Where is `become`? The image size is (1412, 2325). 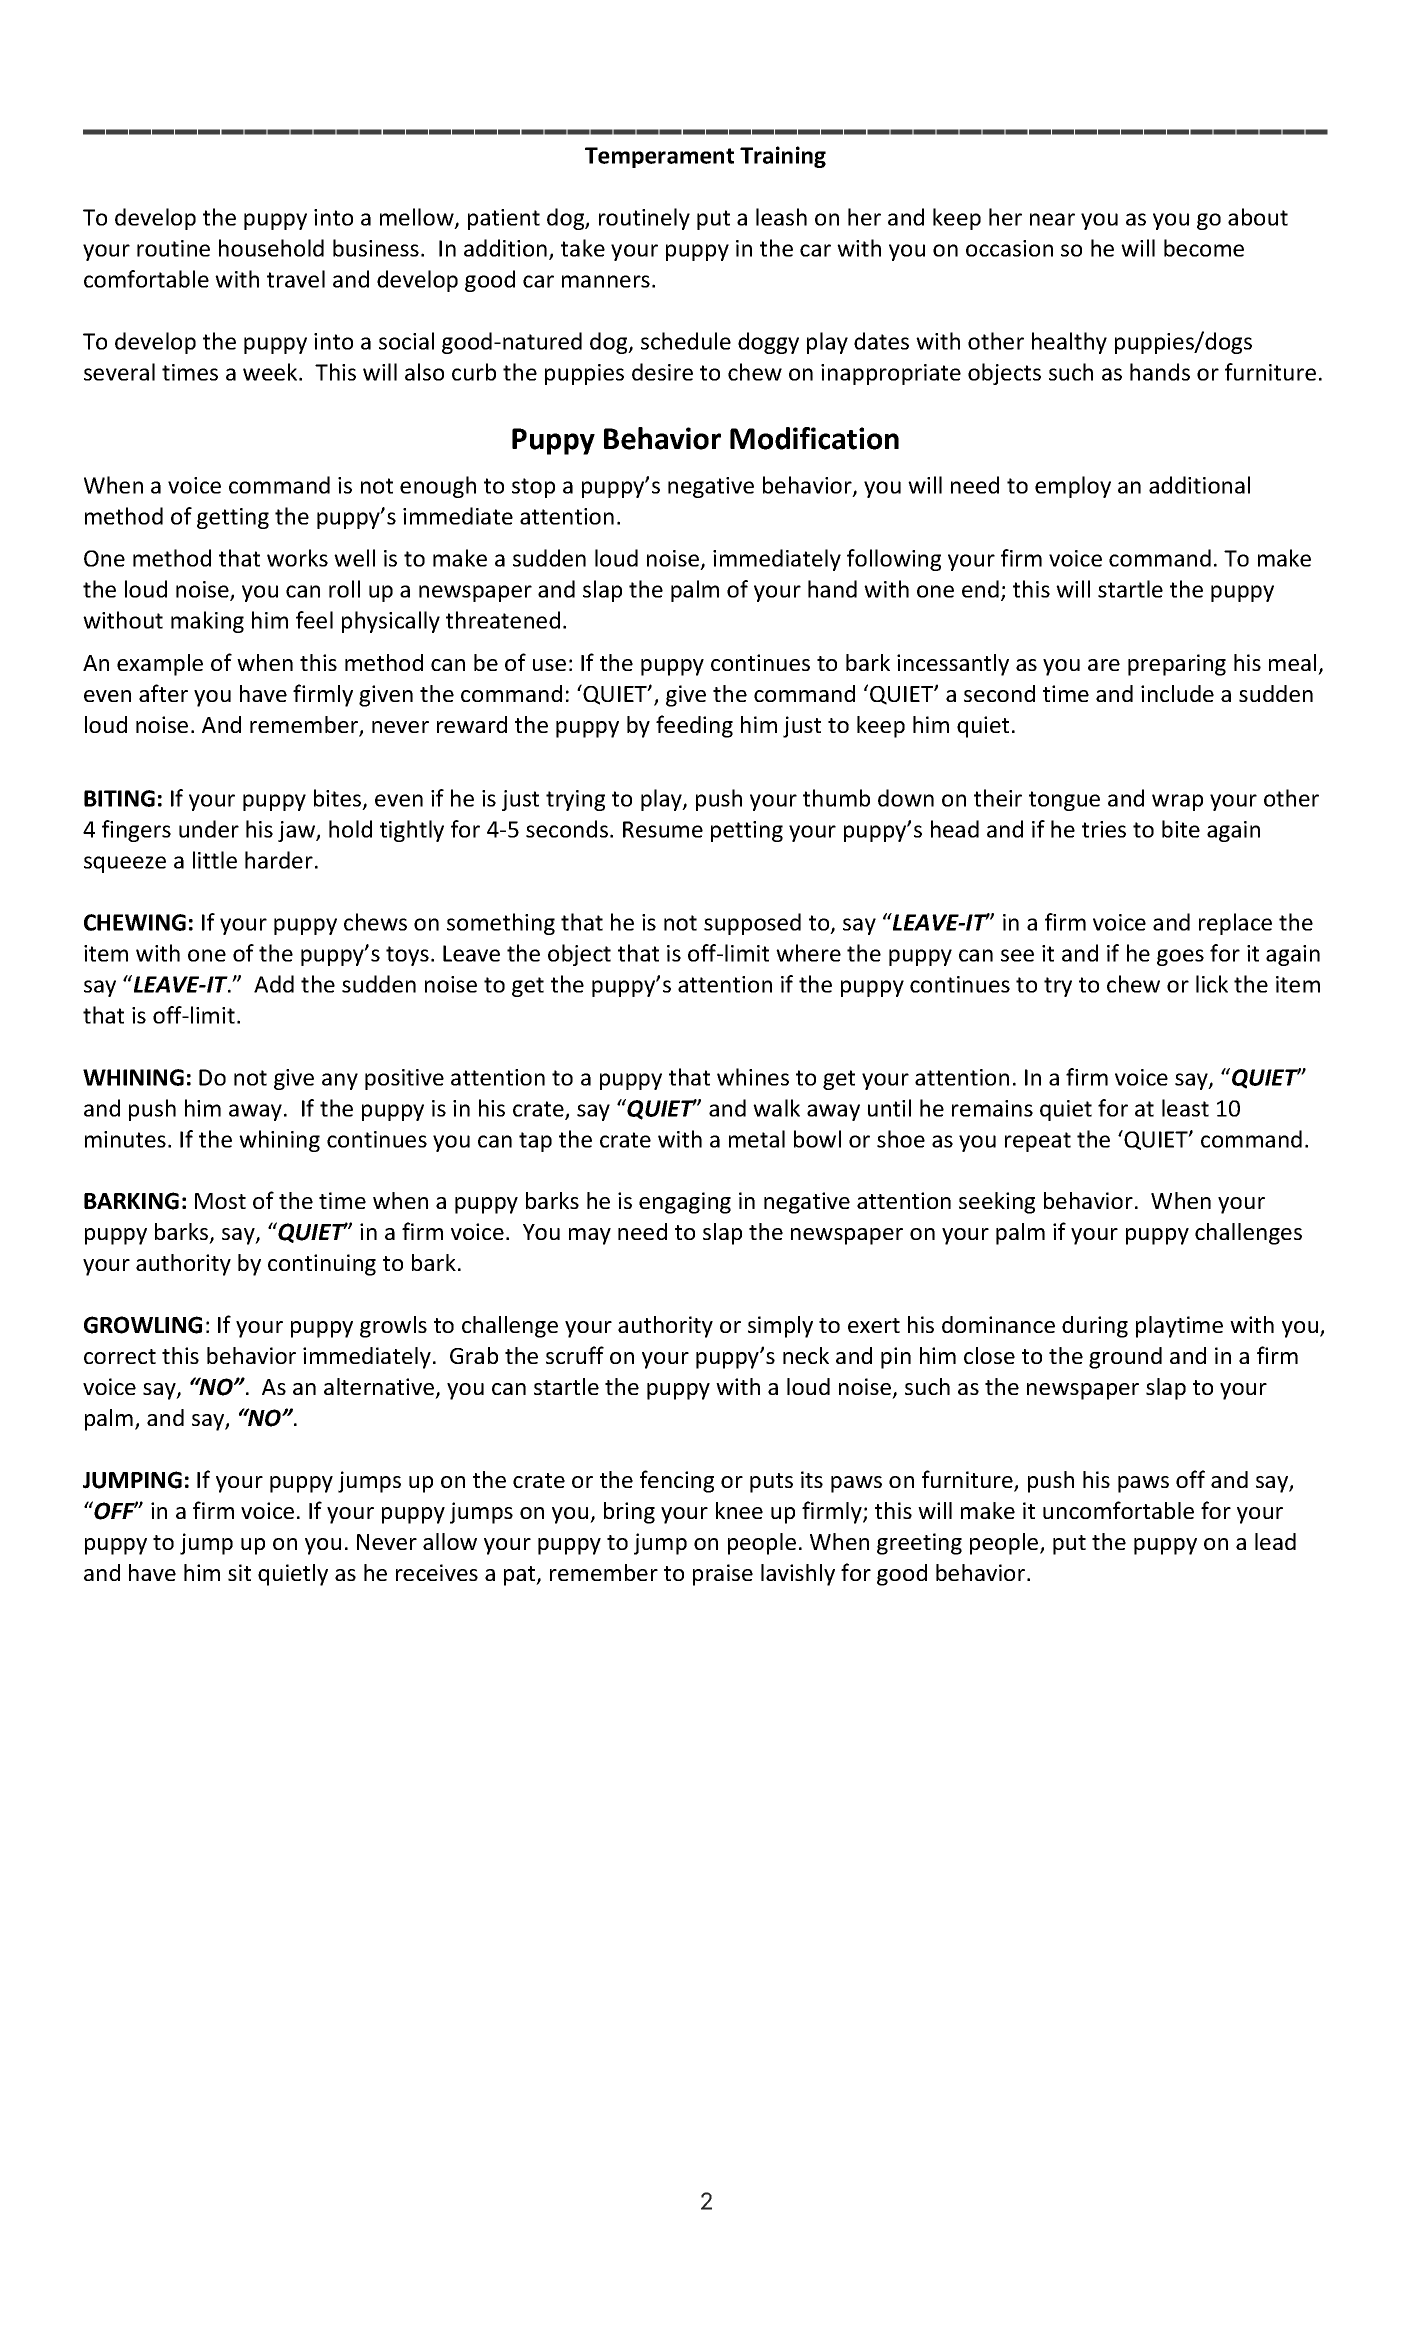 become is located at coordinates (1204, 248).
